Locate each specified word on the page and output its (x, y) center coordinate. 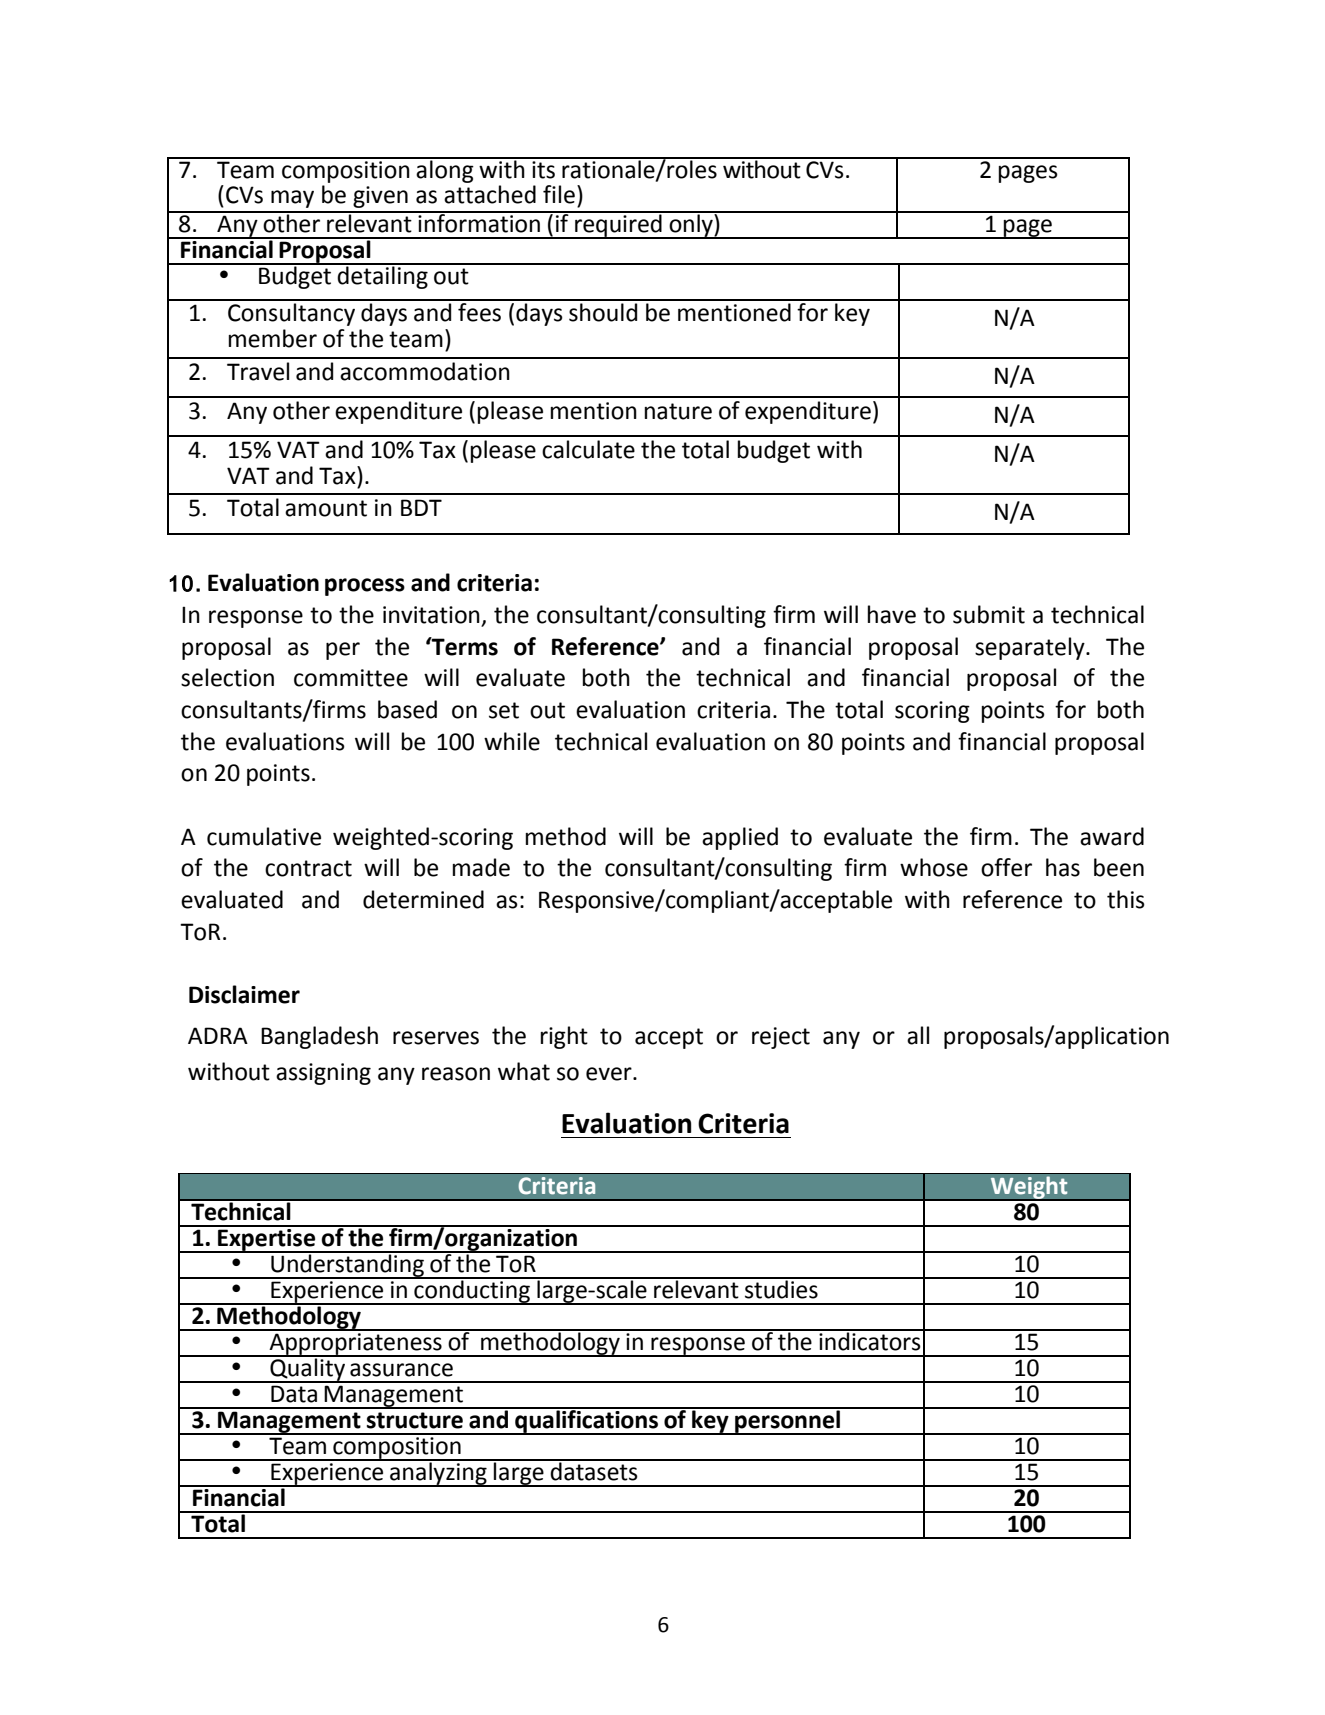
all (918, 1035)
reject (781, 1038)
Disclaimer (244, 994)
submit (989, 614)
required (618, 225)
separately (1031, 648)
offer (1006, 867)
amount (326, 508)
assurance (401, 1370)
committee (351, 678)
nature (678, 411)
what (524, 1071)
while (512, 741)
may (292, 199)
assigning (323, 1074)
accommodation (425, 371)
